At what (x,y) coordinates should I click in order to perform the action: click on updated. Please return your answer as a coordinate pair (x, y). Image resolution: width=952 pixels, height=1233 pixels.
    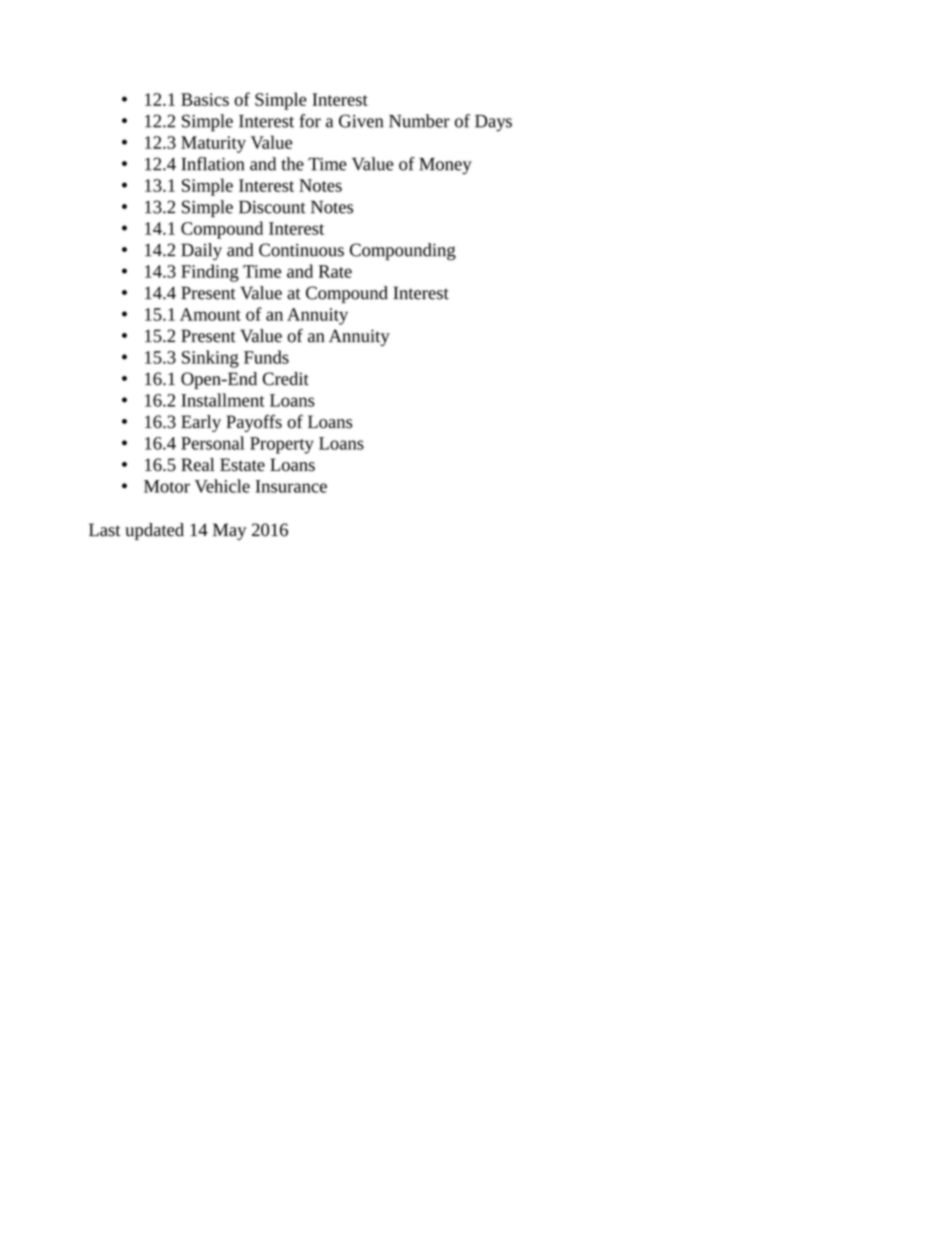
    Looking at the image, I should click on (154, 531).
